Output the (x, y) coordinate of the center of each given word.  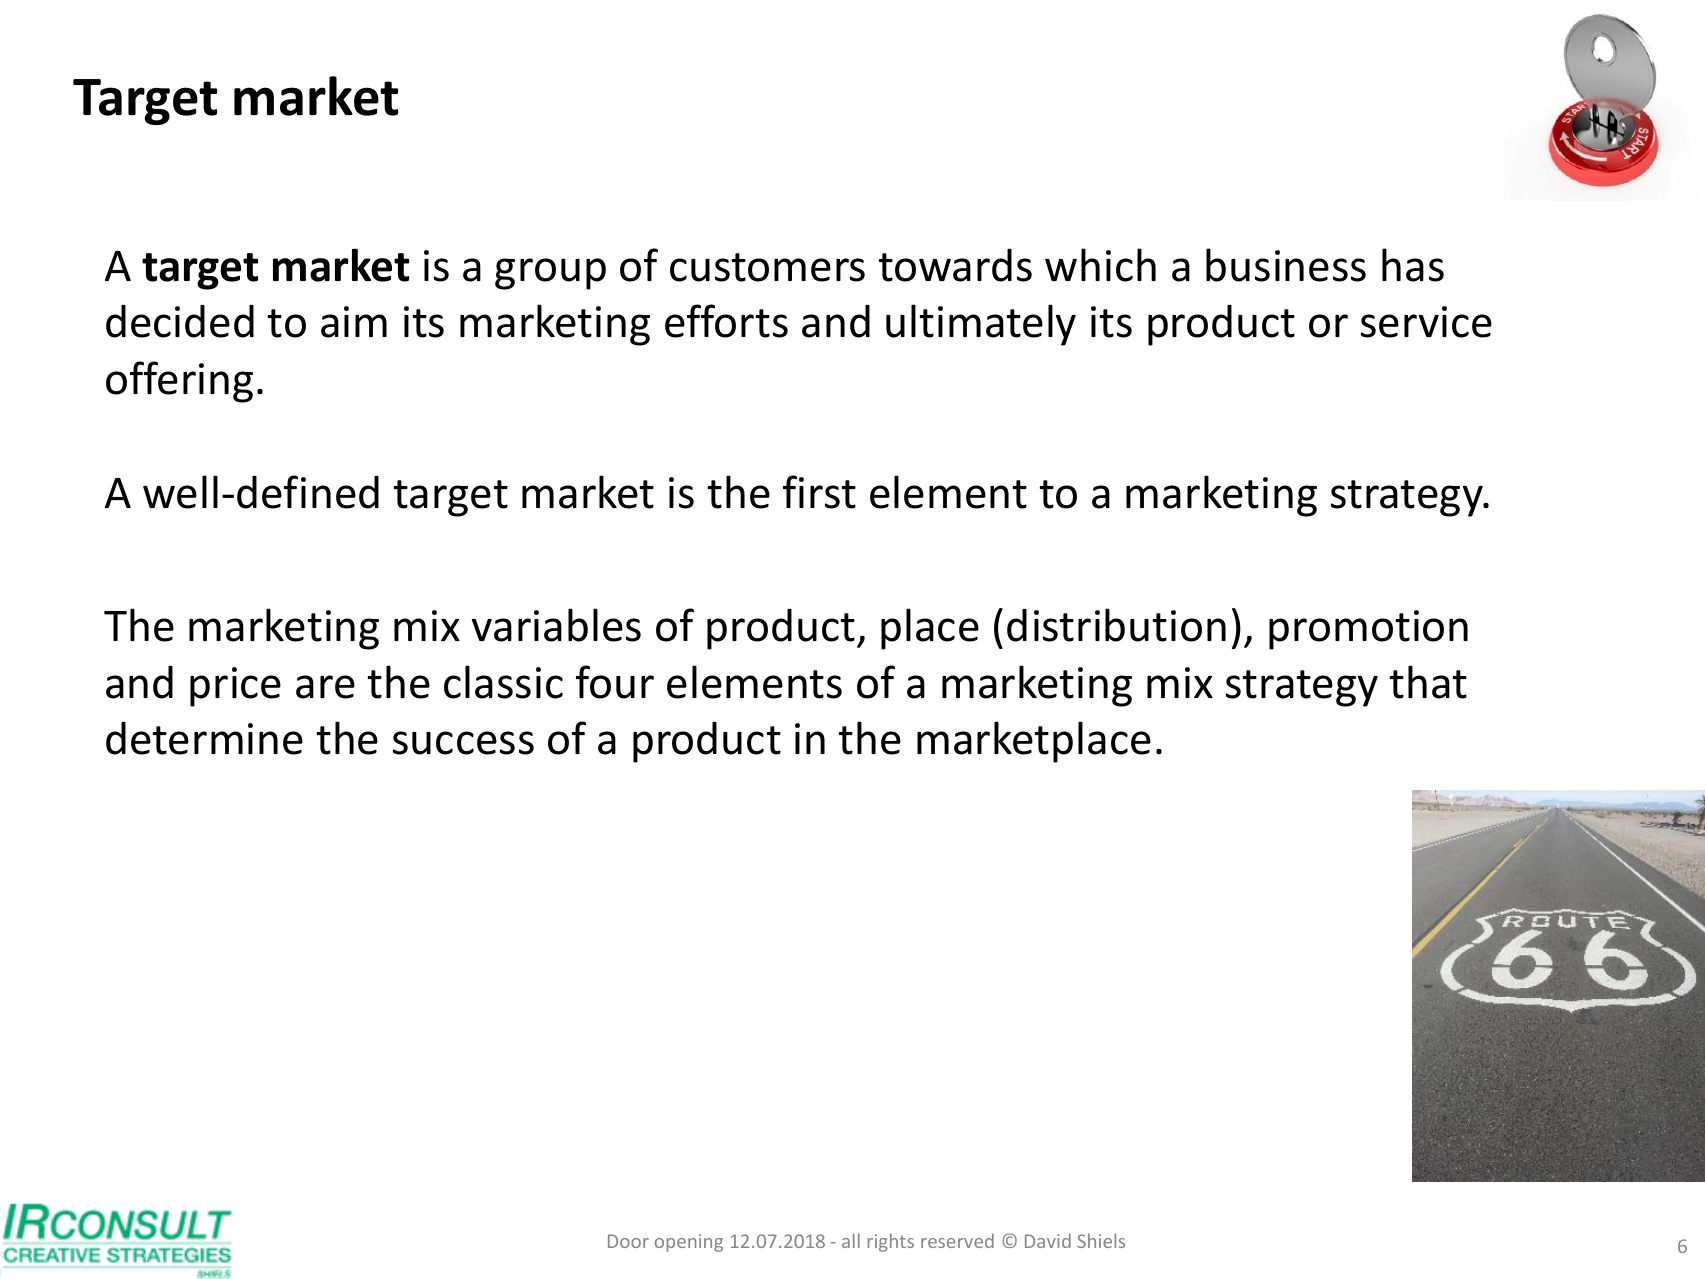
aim (354, 322)
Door (628, 1241)
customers (767, 267)
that (1428, 682)
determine (204, 738)
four (615, 682)
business (1286, 265)
